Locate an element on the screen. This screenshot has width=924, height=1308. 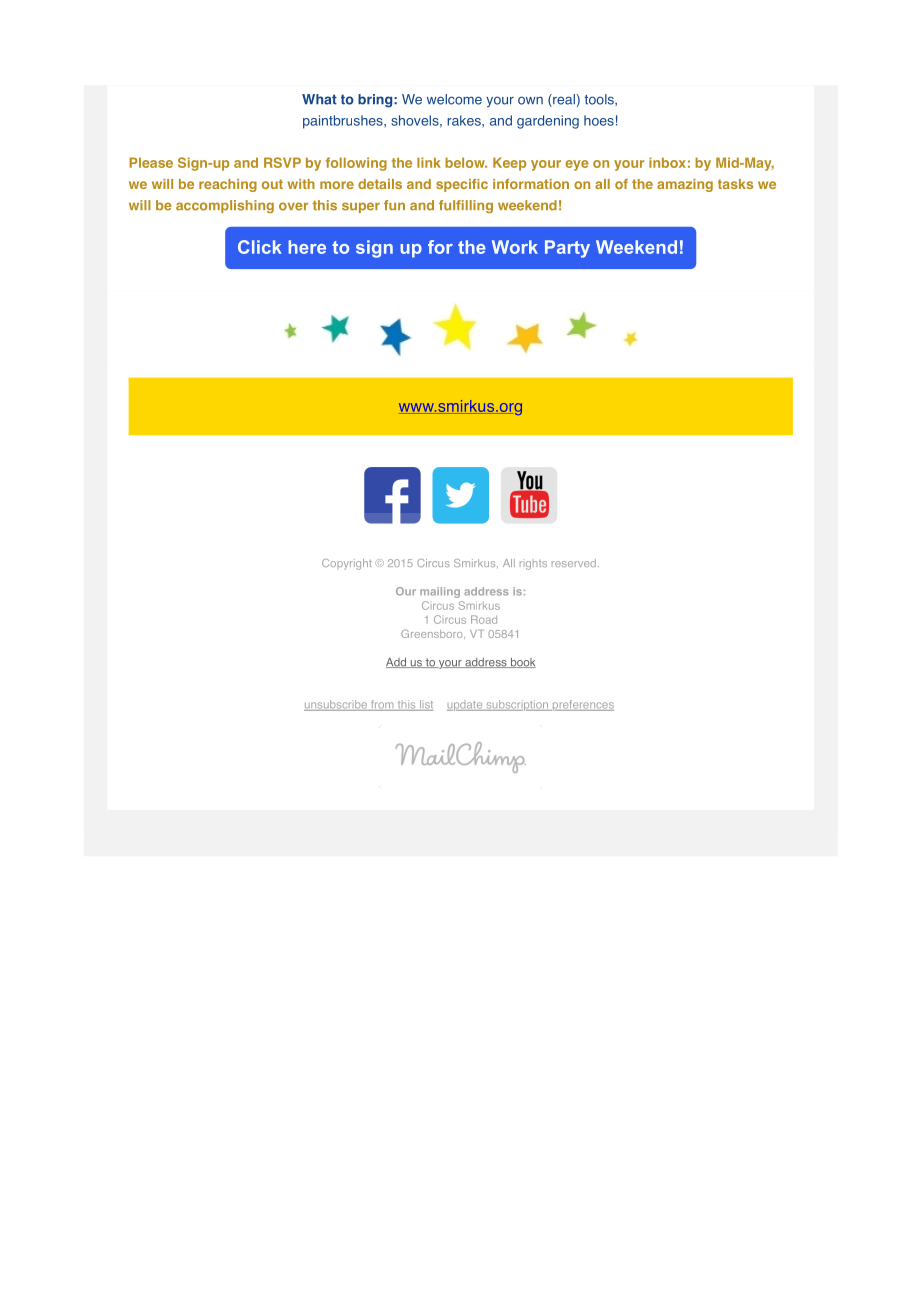
hoes is located at coordinates (599, 120).
